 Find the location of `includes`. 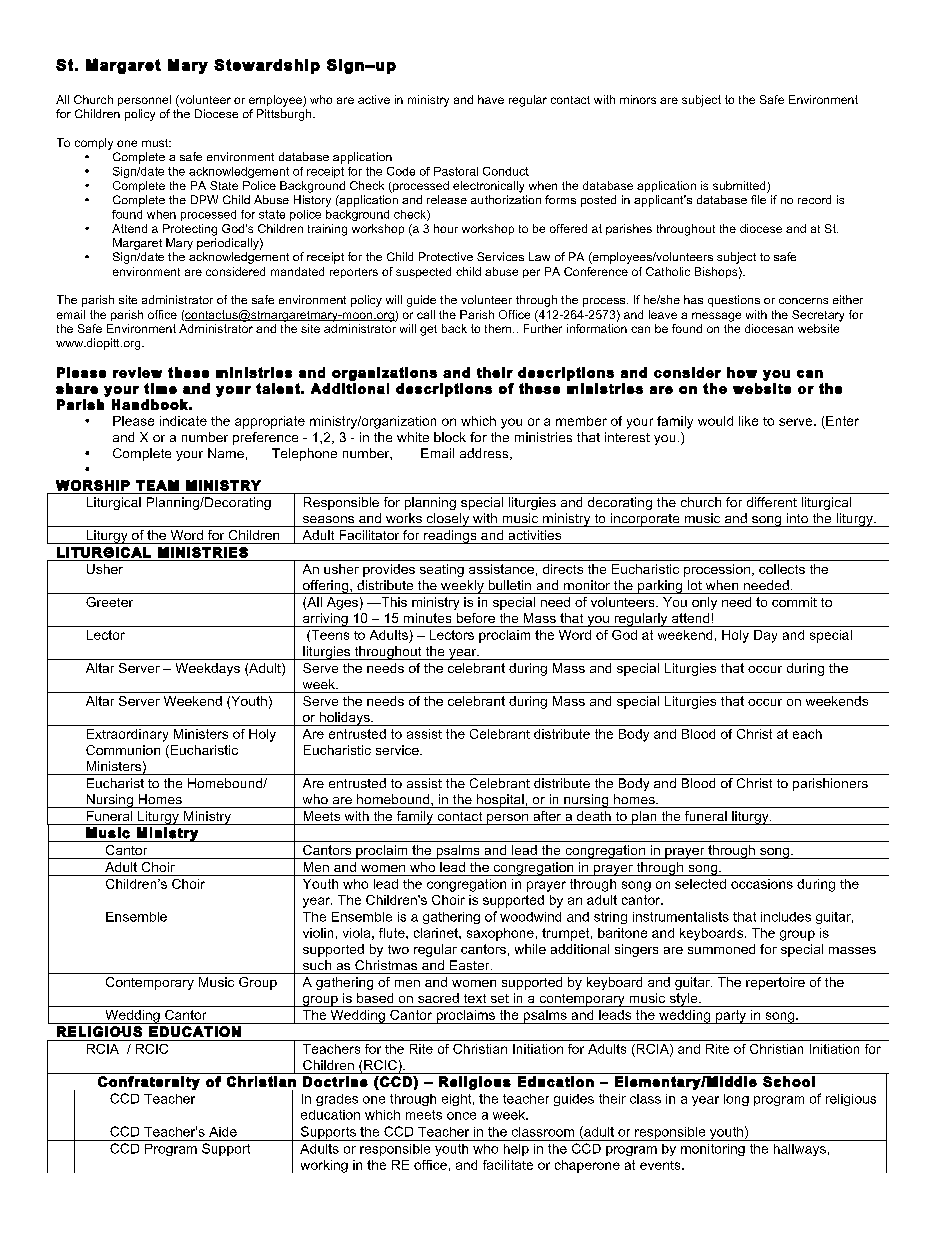

includes is located at coordinates (786, 917).
